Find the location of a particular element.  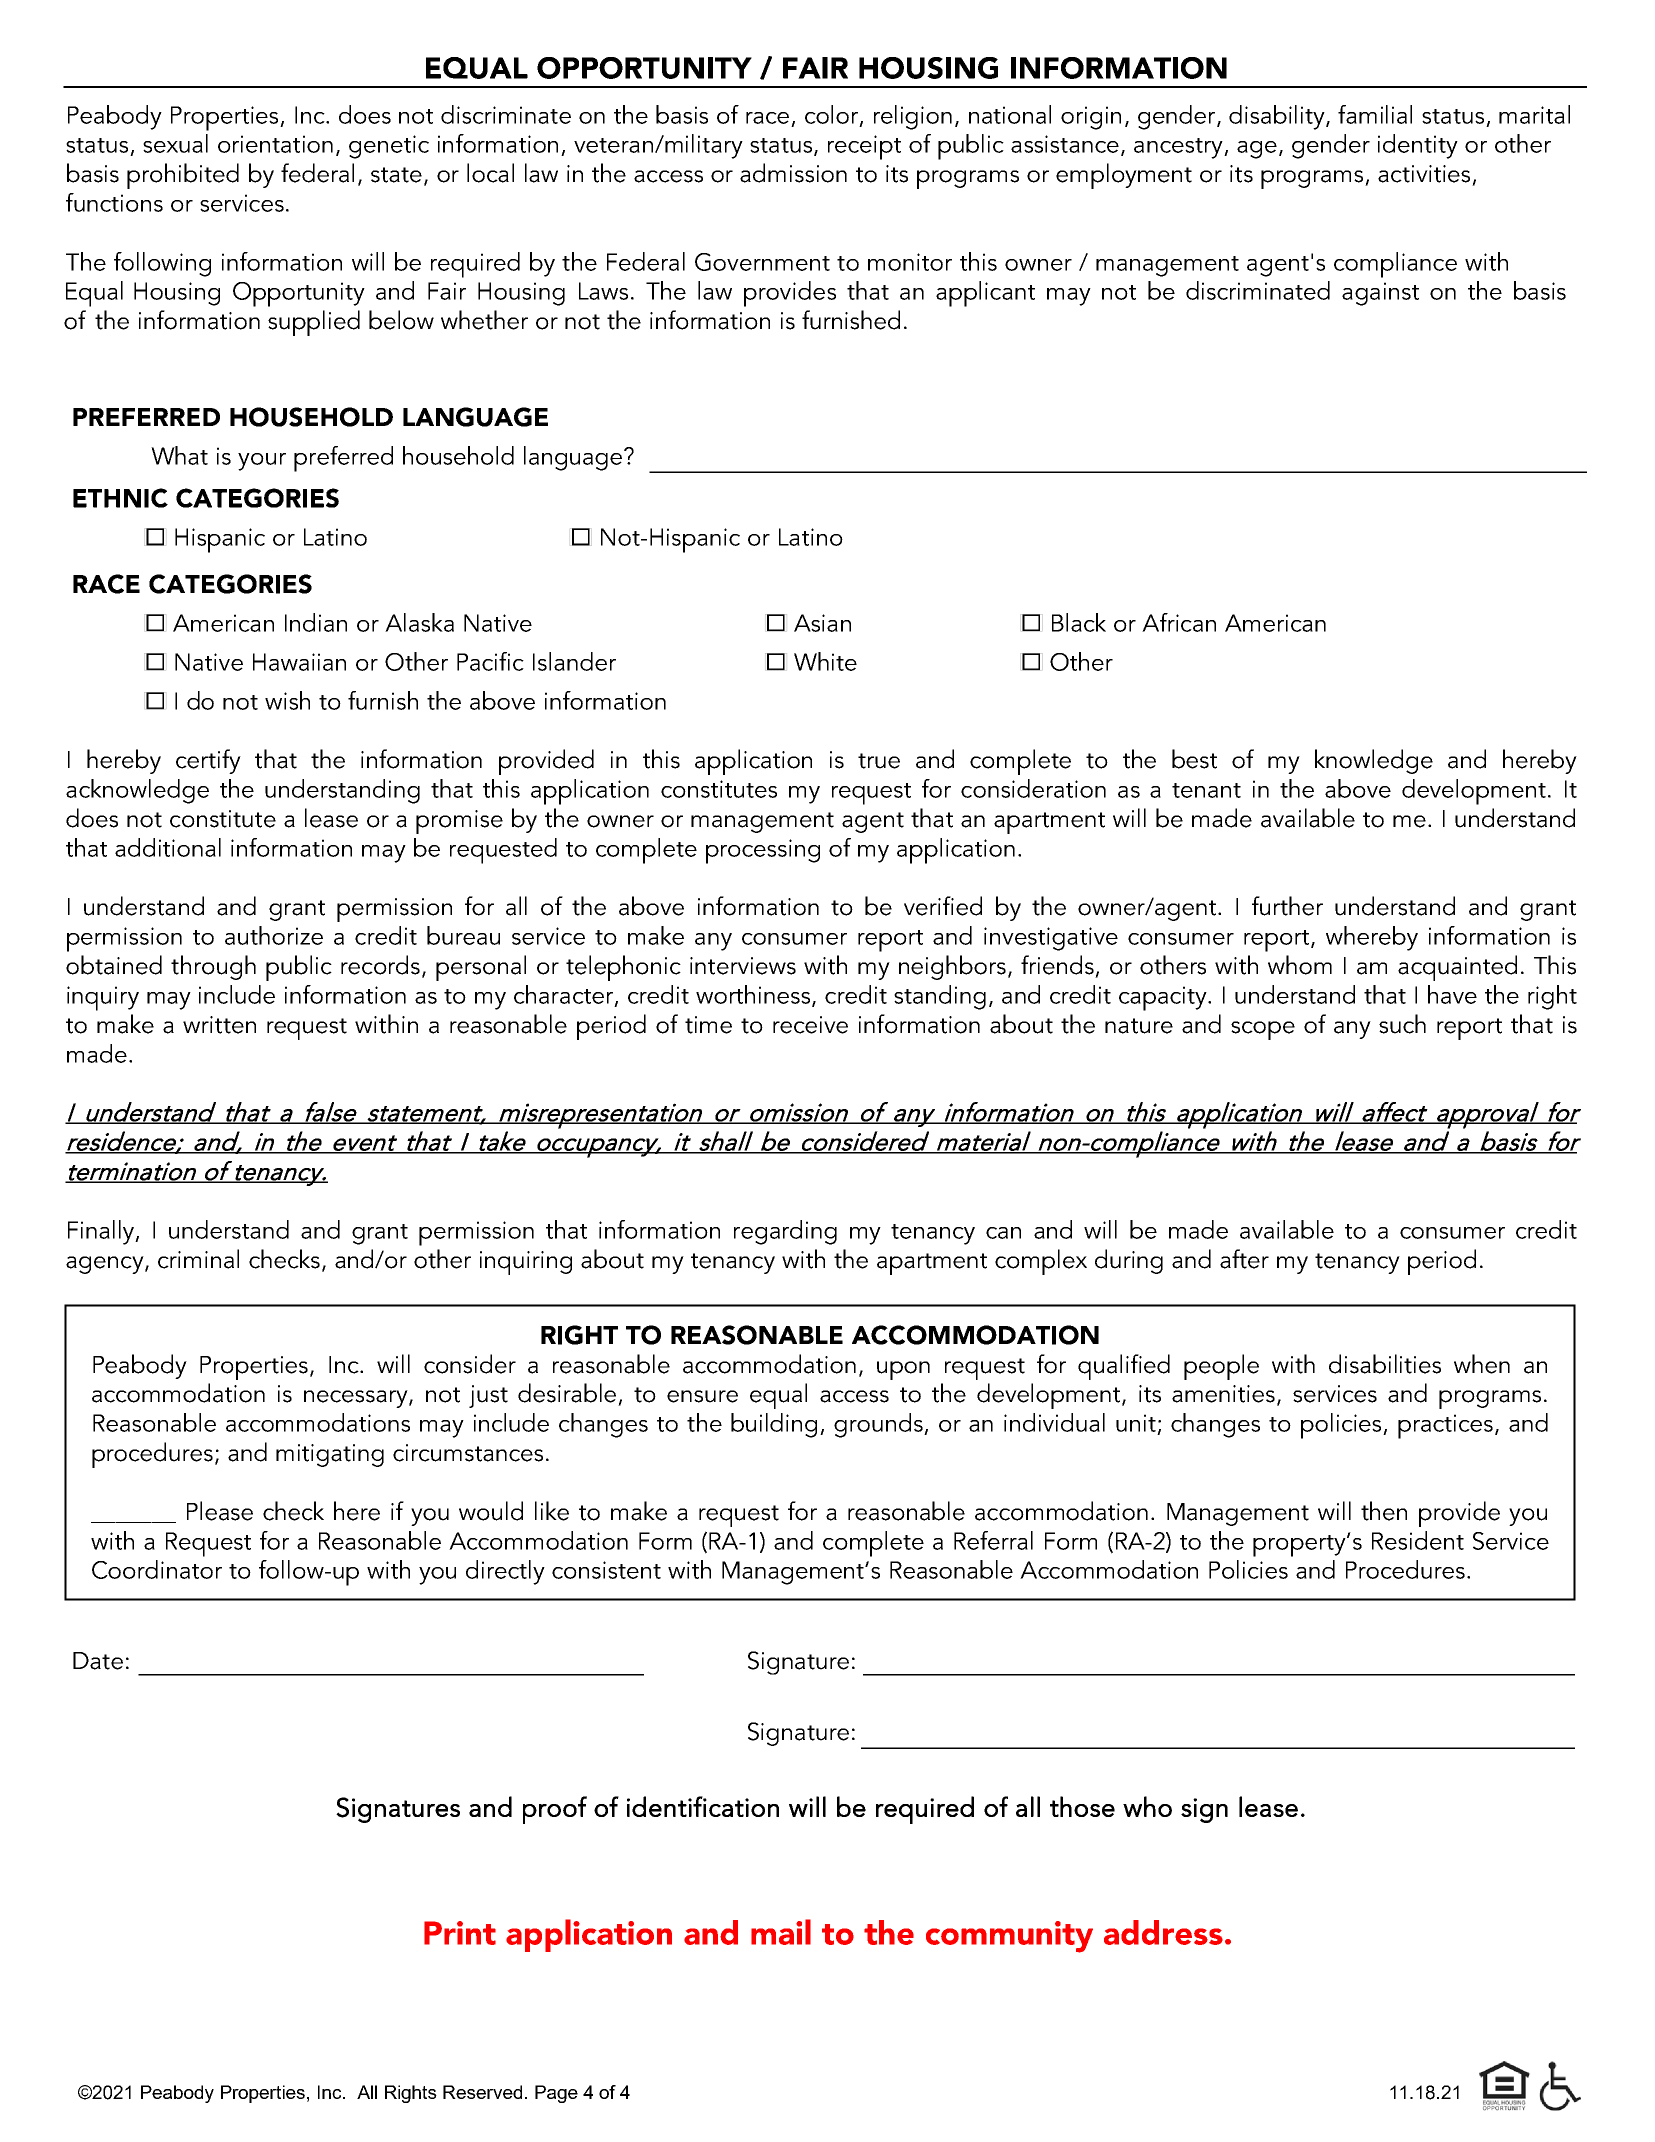

Referral is located at coordinates (993, 1540).
